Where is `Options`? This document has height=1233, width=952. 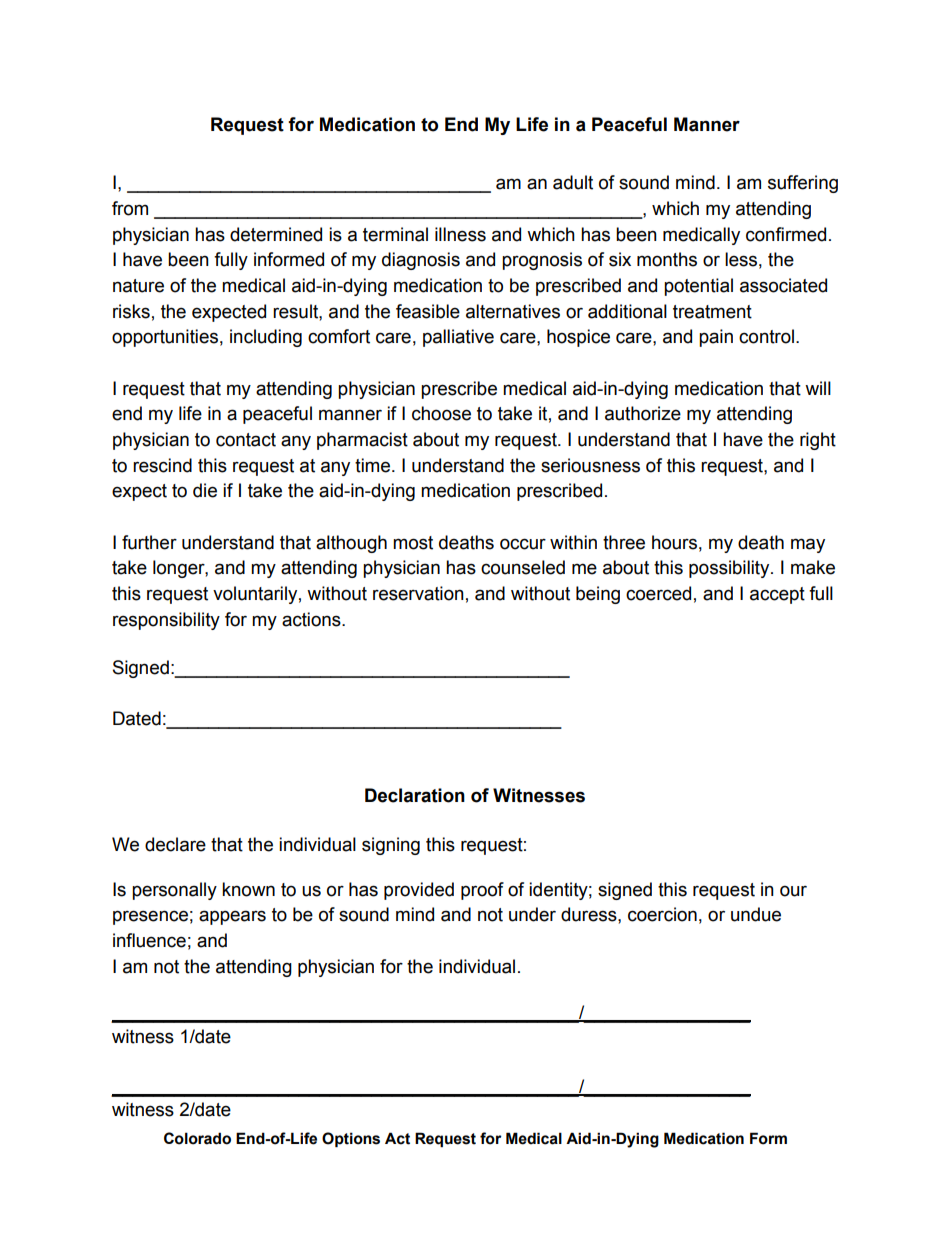 Options is located at coordinates (351, 1139).
